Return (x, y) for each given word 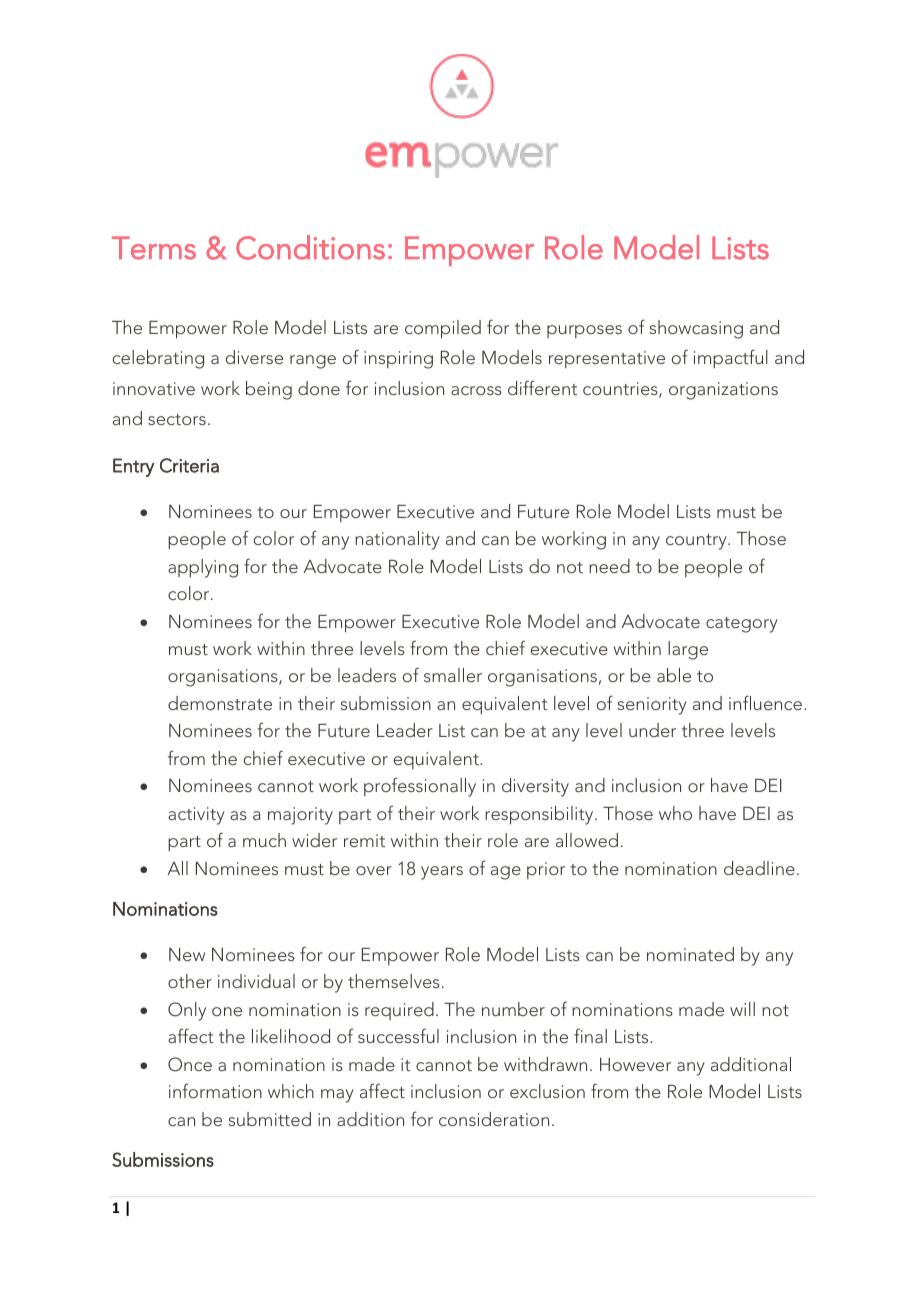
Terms (154, 248)
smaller (453, 675)
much (264, 840)
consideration (494, 1119)
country (697, 542)
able (674, 675)
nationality (397, 540)
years (442, 873)
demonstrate (220, 703)
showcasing (696, 329)
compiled (443, 329)
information (215, 1090)
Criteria (189, 465)
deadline (759, 868)
